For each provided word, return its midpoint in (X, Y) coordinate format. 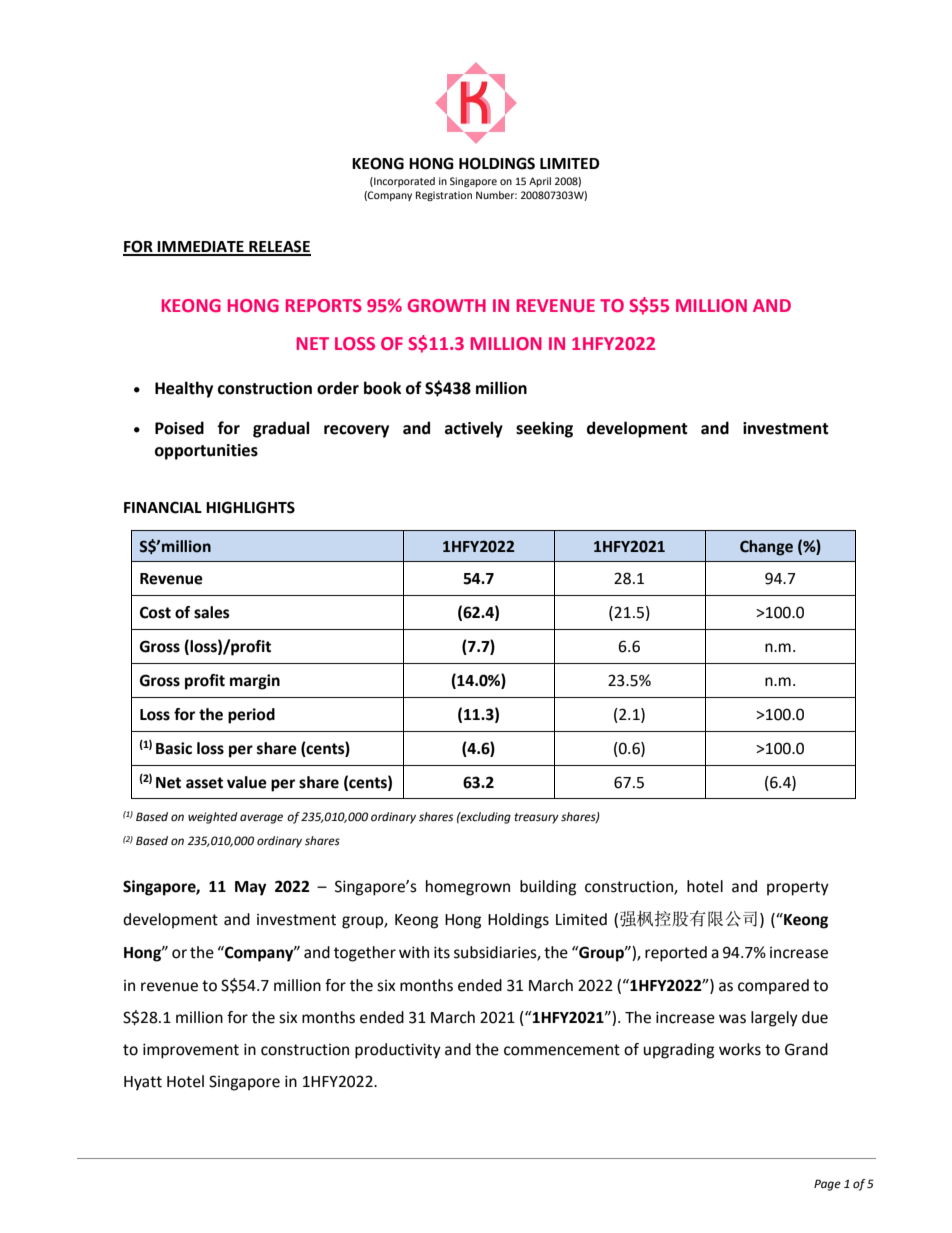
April (540, 182)
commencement (562, 1050)
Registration (444, 196)
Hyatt (143, 1083)
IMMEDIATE (201, 248)
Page (827, 1185)
